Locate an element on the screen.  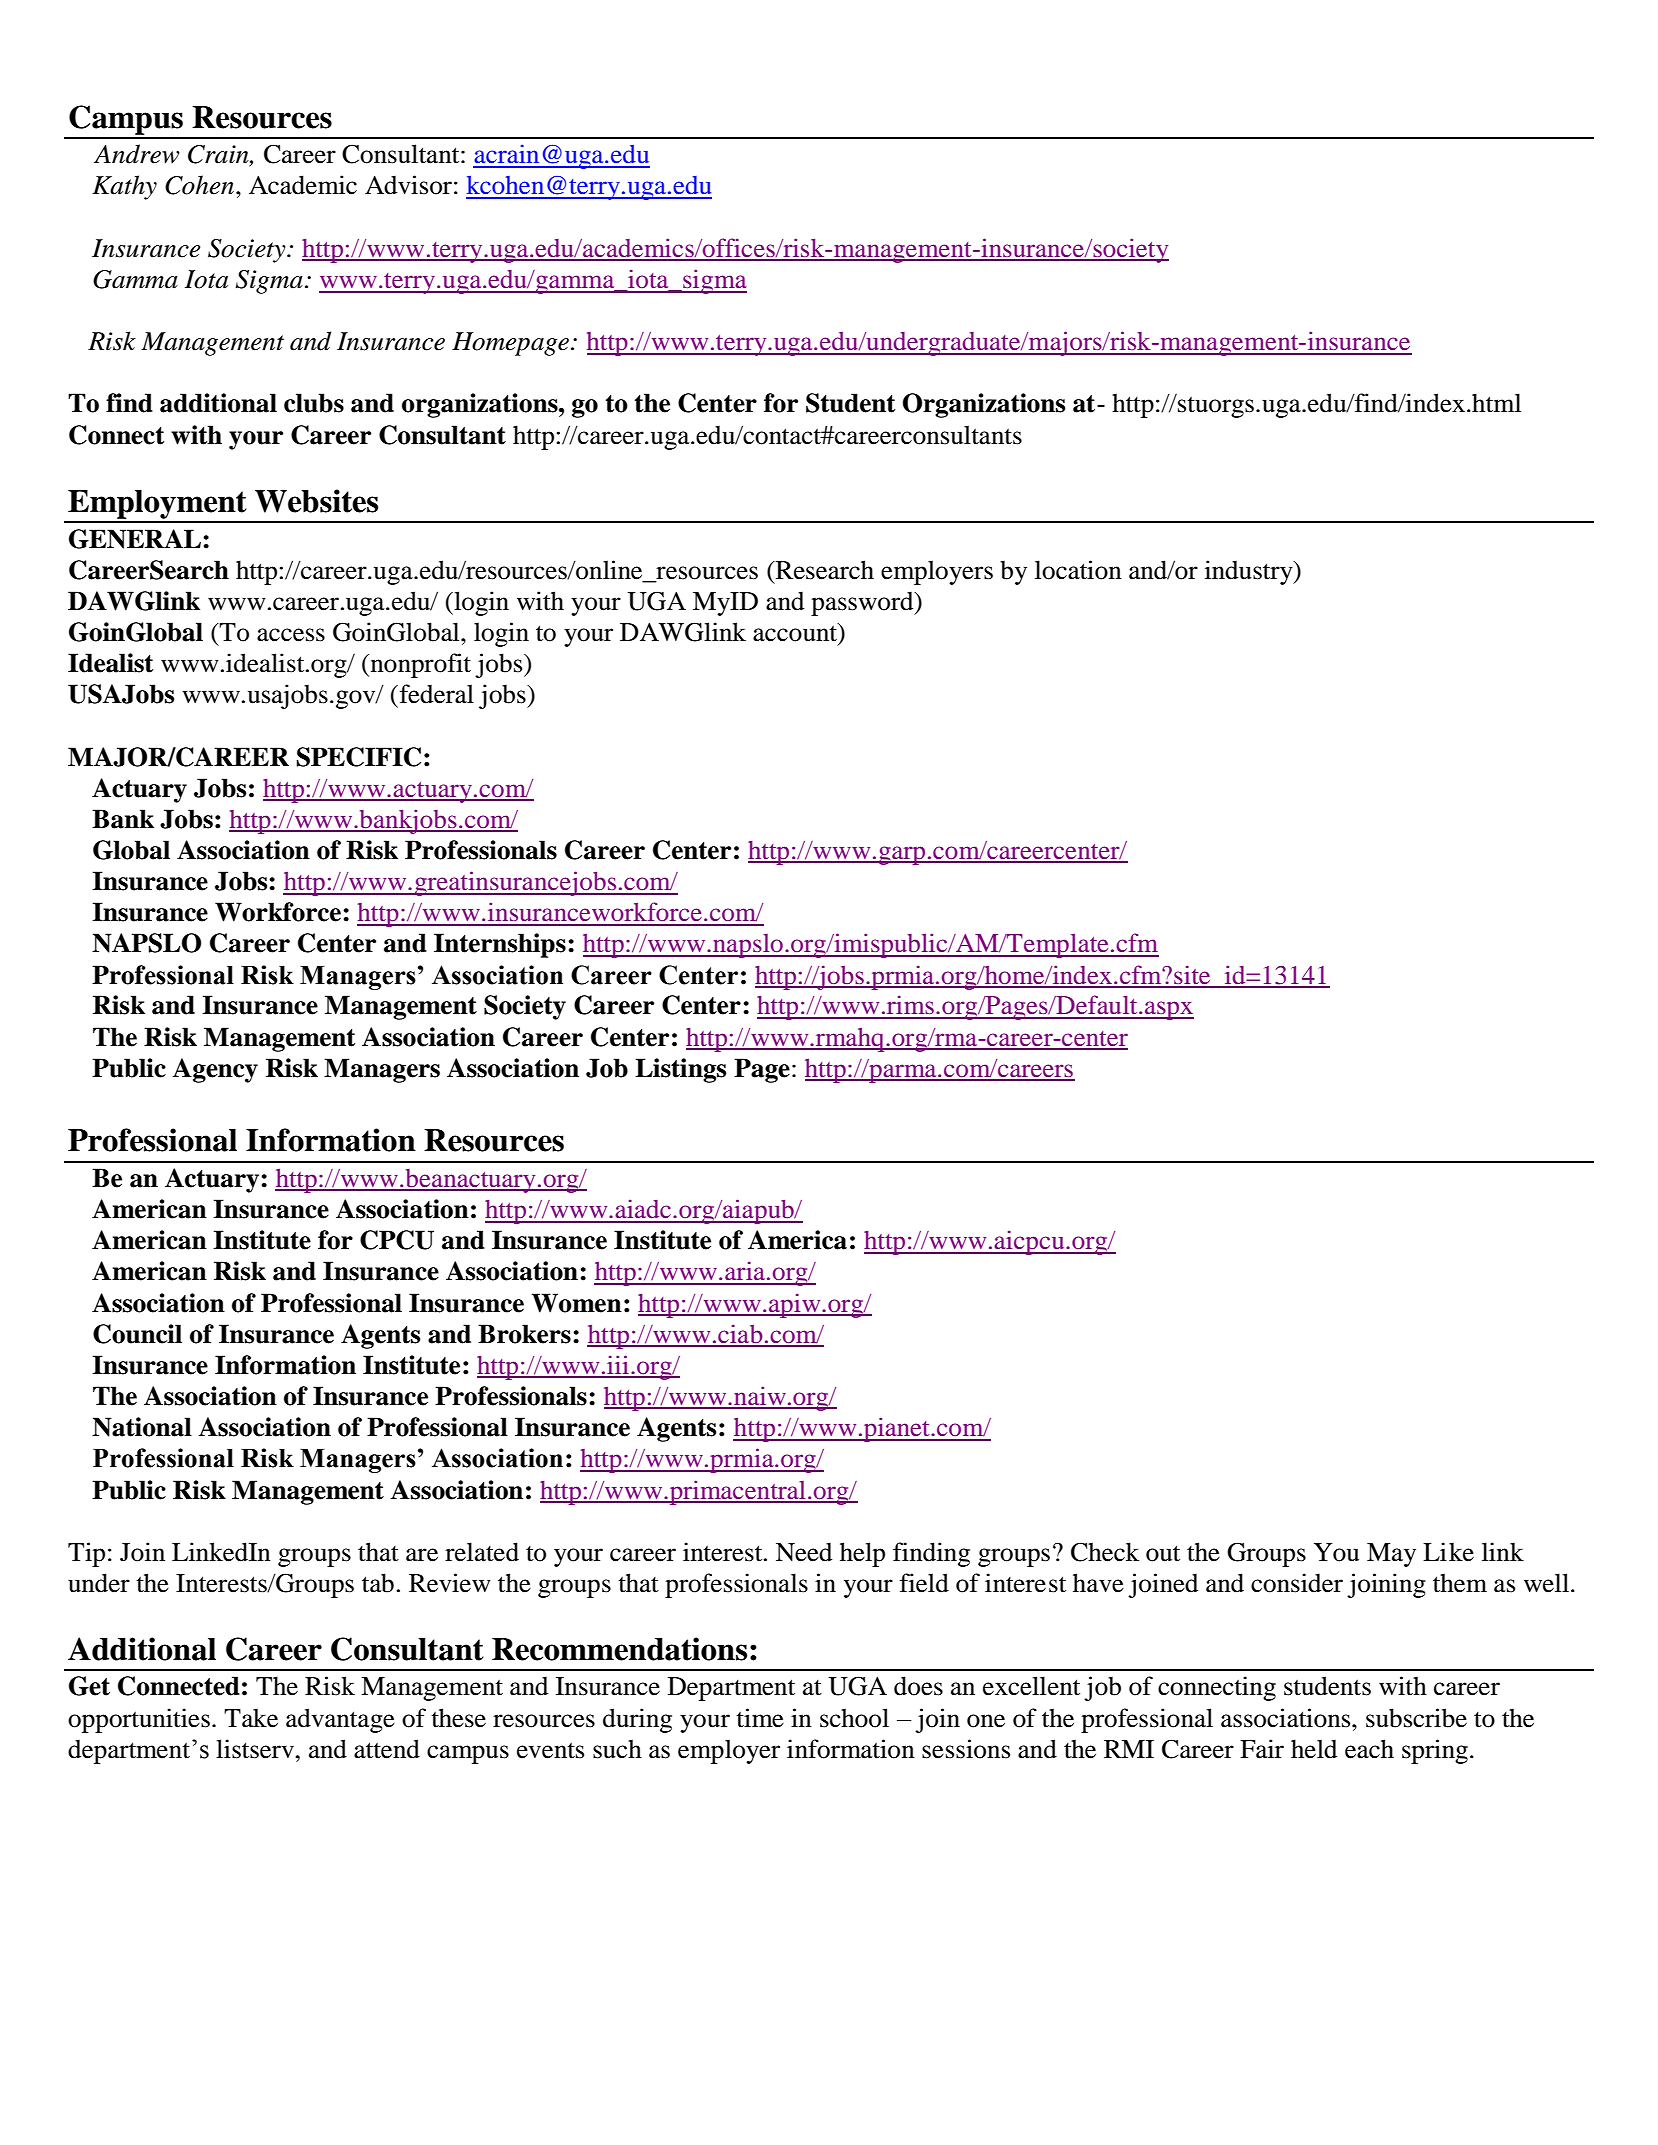
location is located at coordinates (1078, 570).
